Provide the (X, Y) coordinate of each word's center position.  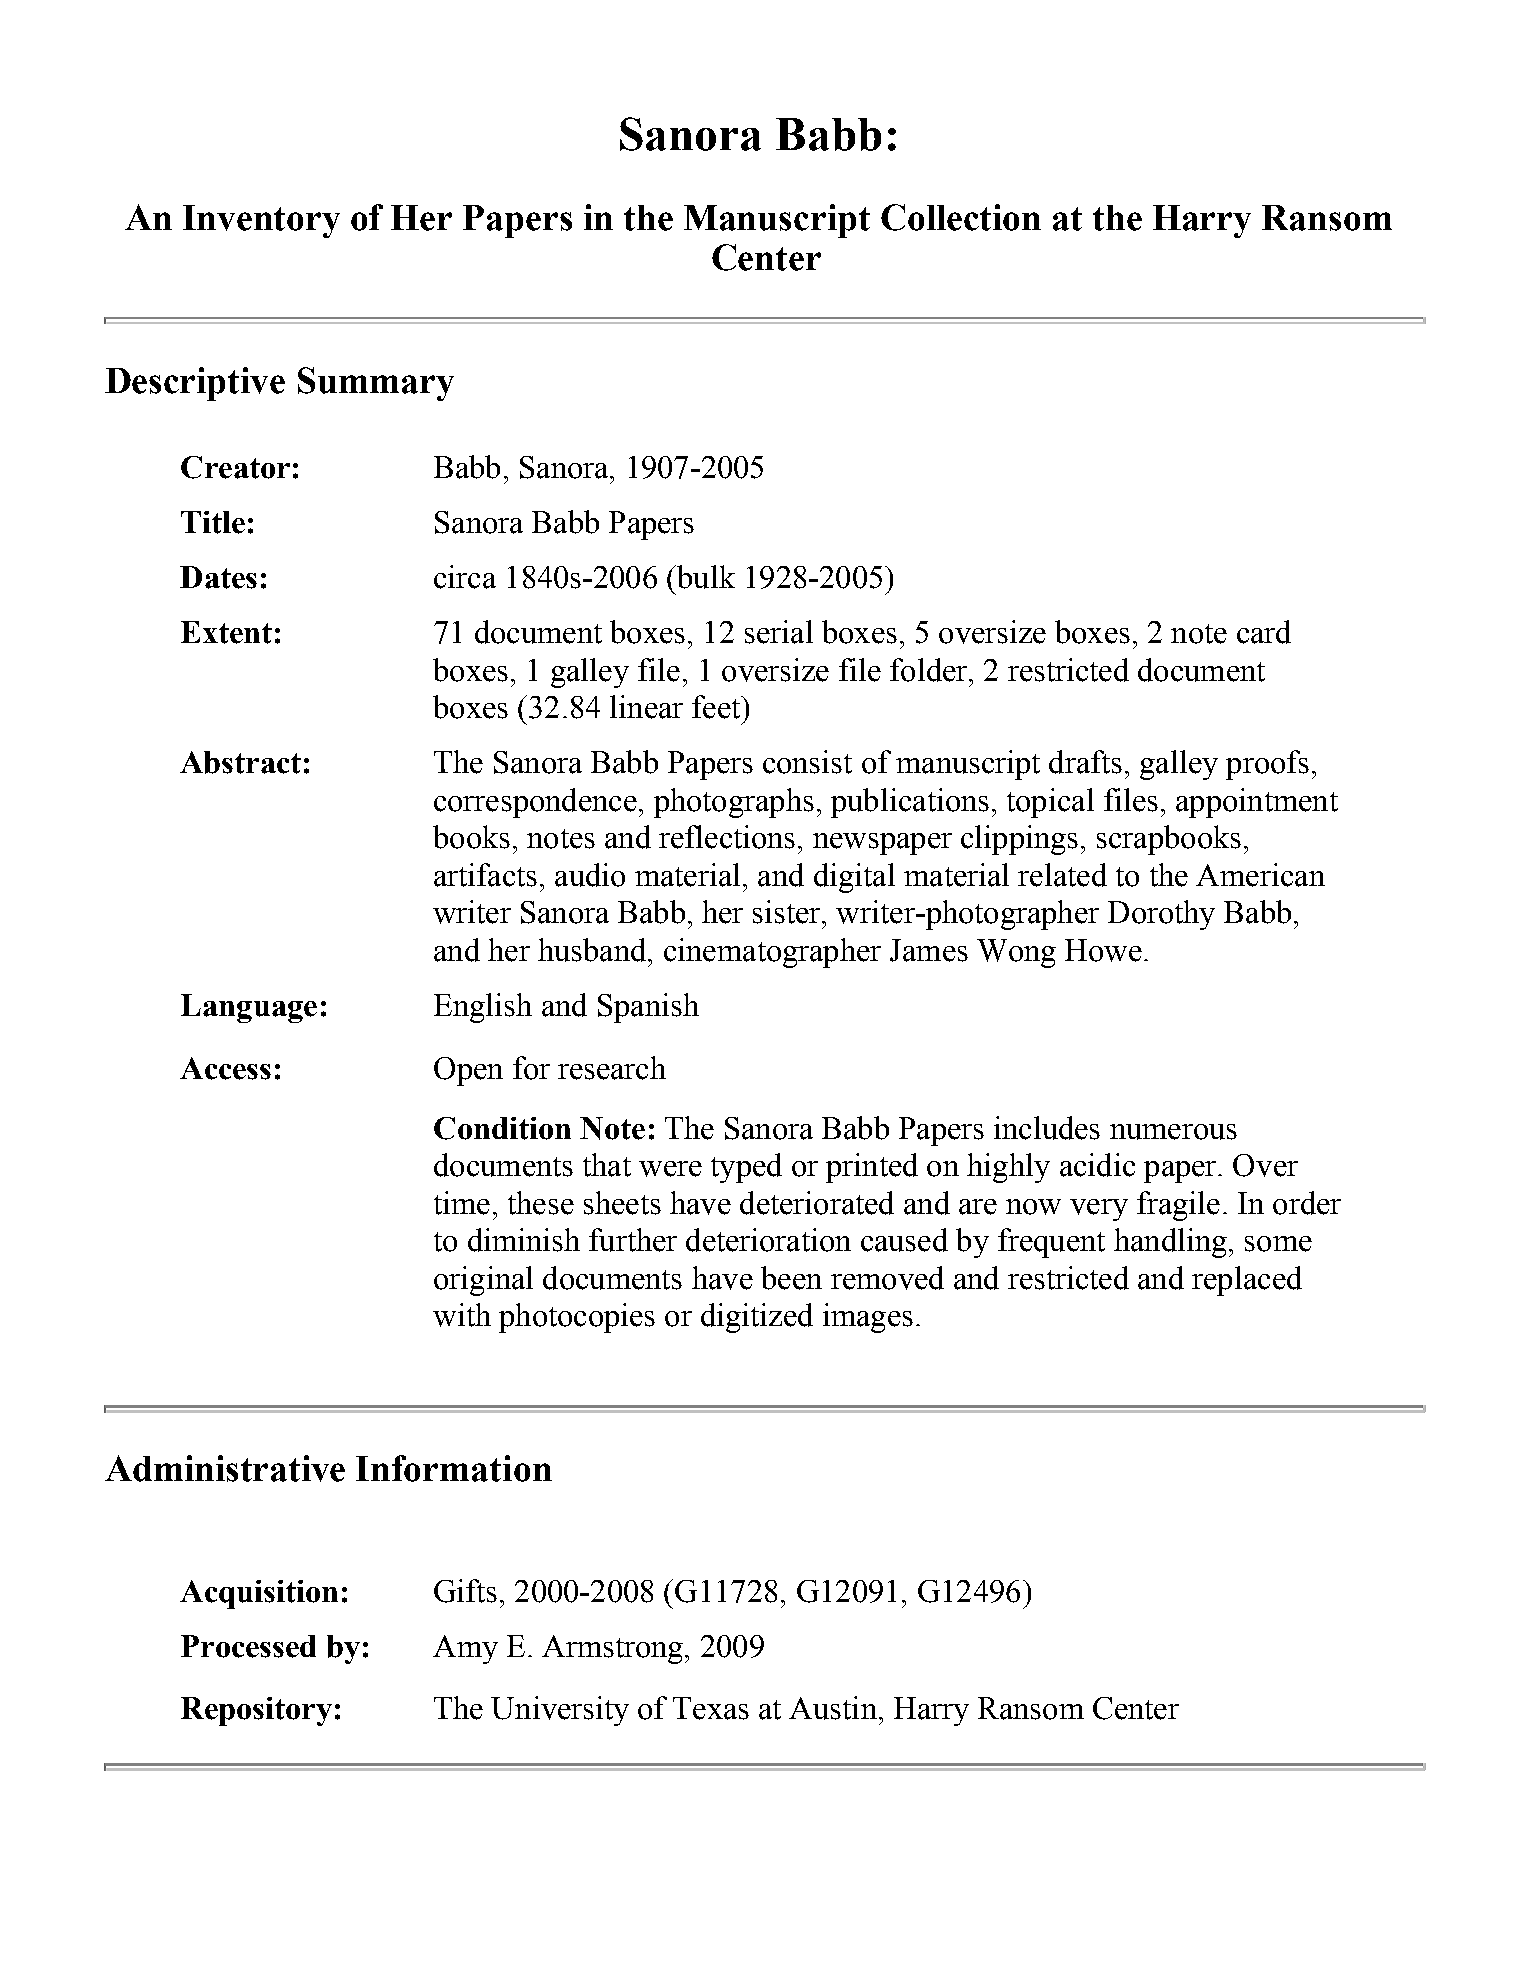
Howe (1103, 950)
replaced (1247, 1281)
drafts (1085, 762)
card (1264, 632)
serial (779, 632)
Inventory (261, 221)
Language (249, 1008)
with (462, 1315)
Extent (226, 632)
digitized (757, 1318)
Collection (961, 217)
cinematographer (772, 953)
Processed (248, 1646)
